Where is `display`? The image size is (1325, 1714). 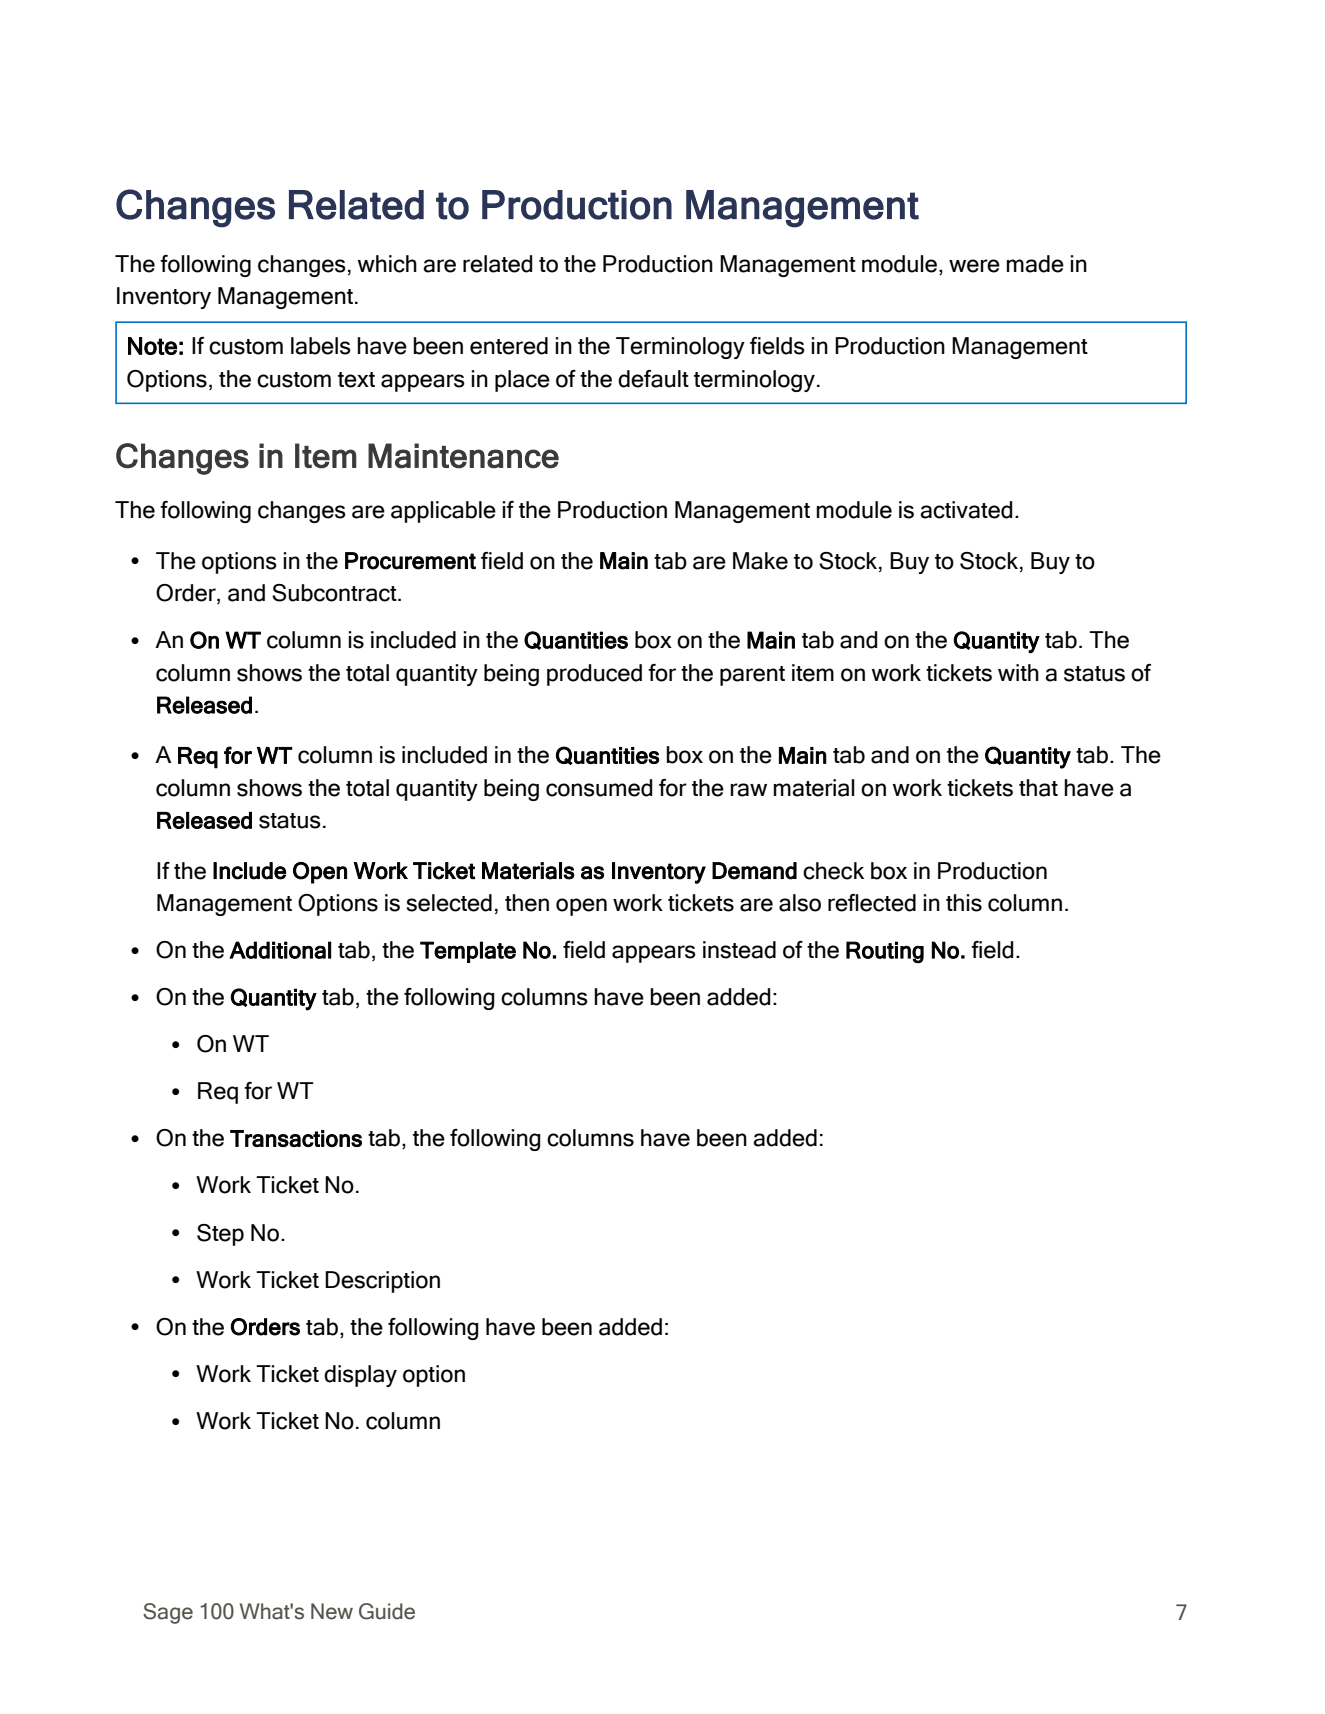
display is located at coordinates (360, 1376).
